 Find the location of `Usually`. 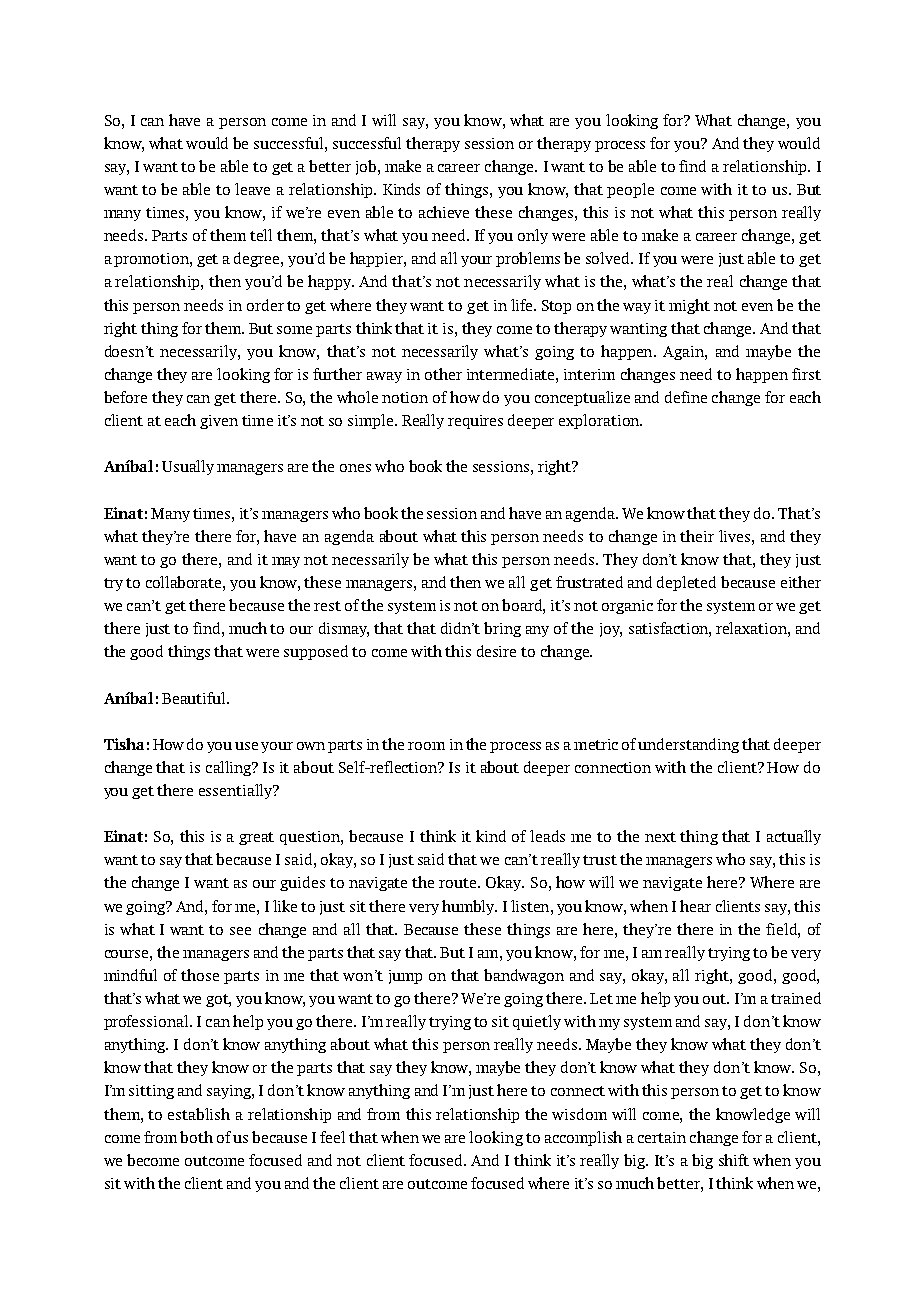

Usually is located at coordinates (188, 467).
